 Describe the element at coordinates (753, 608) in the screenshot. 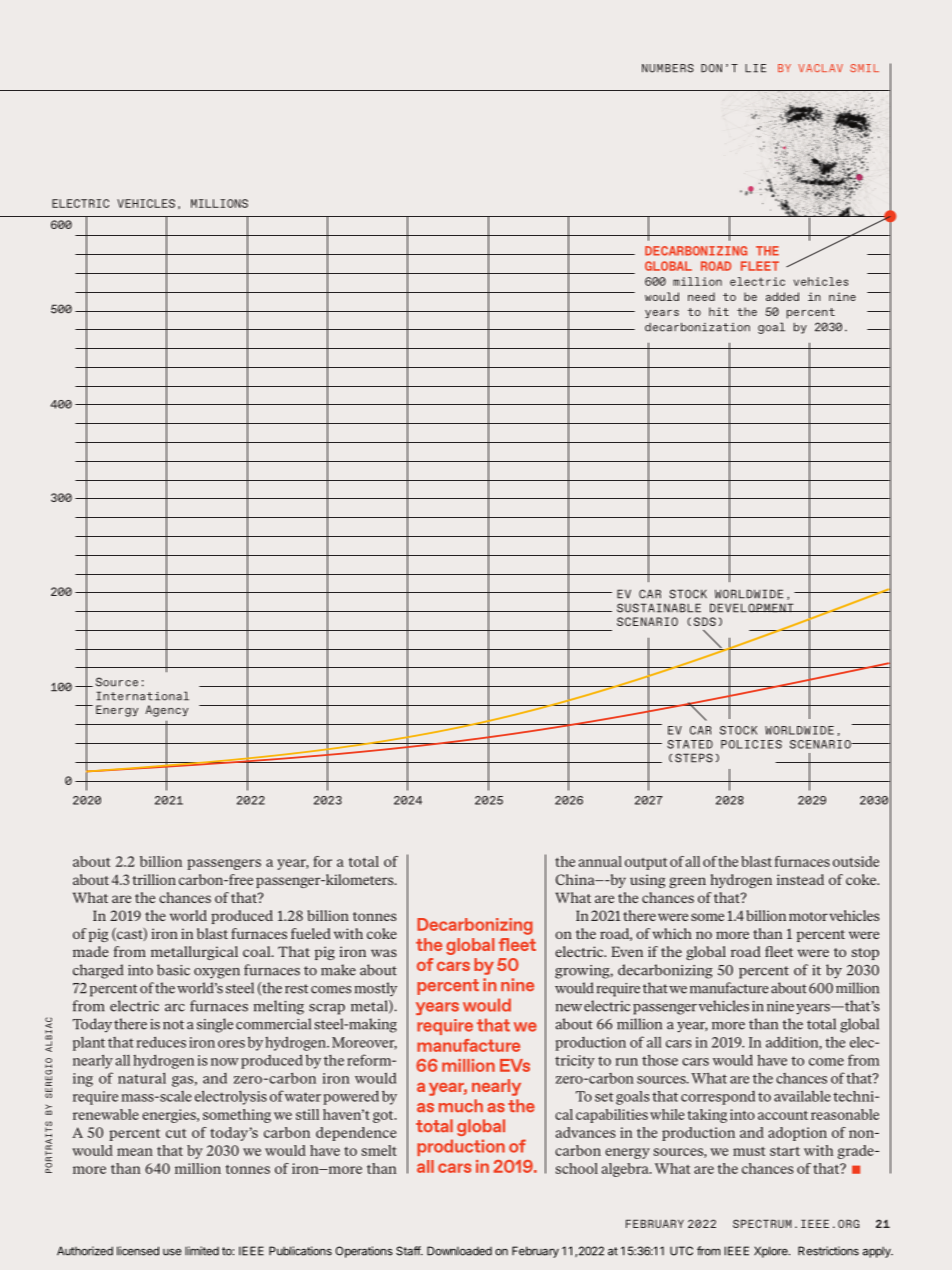

I see `DEVELOPMENT` at that location.
